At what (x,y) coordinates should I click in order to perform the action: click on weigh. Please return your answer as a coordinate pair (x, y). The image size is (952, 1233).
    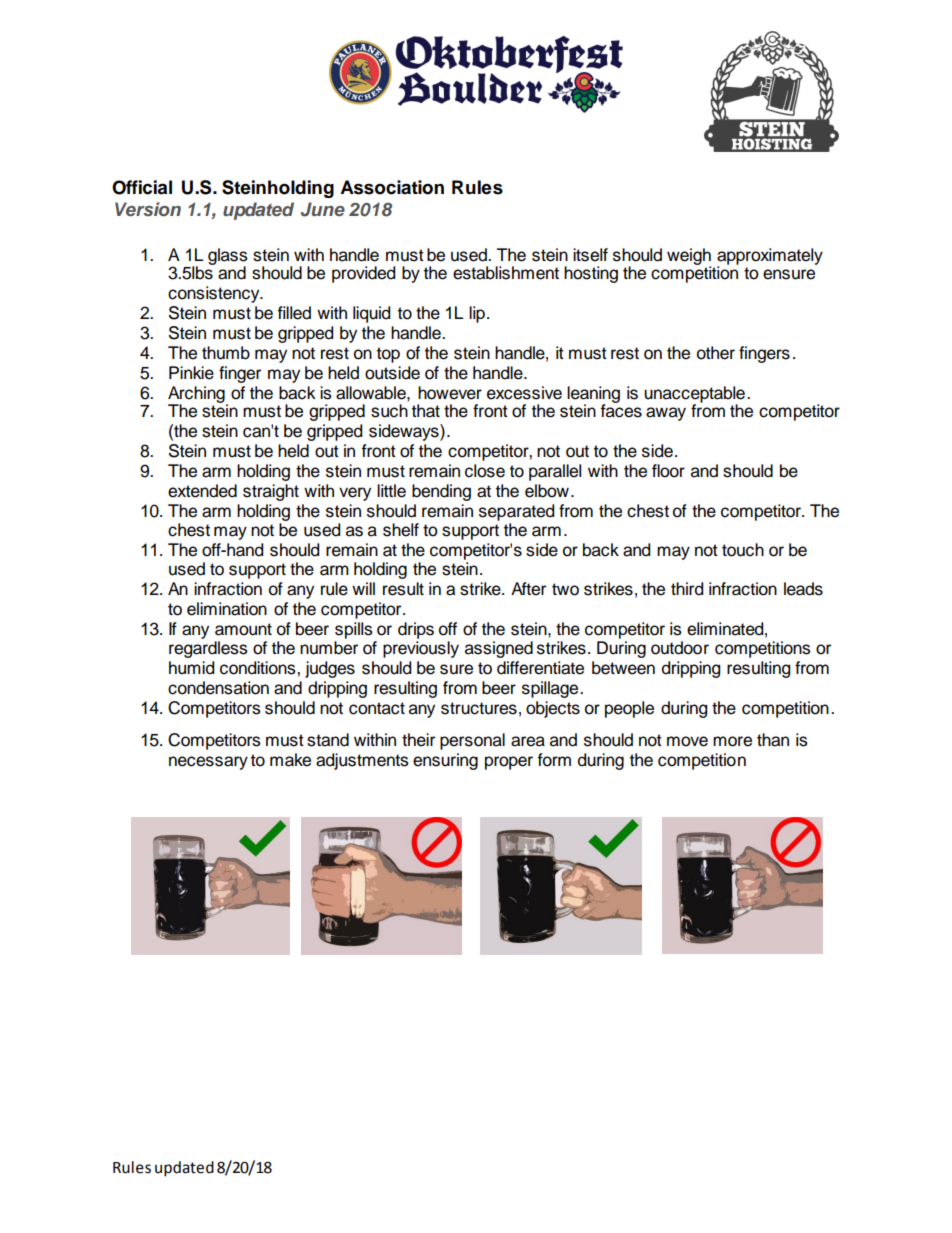
    Looking at the image, I should click on (689, 257).
